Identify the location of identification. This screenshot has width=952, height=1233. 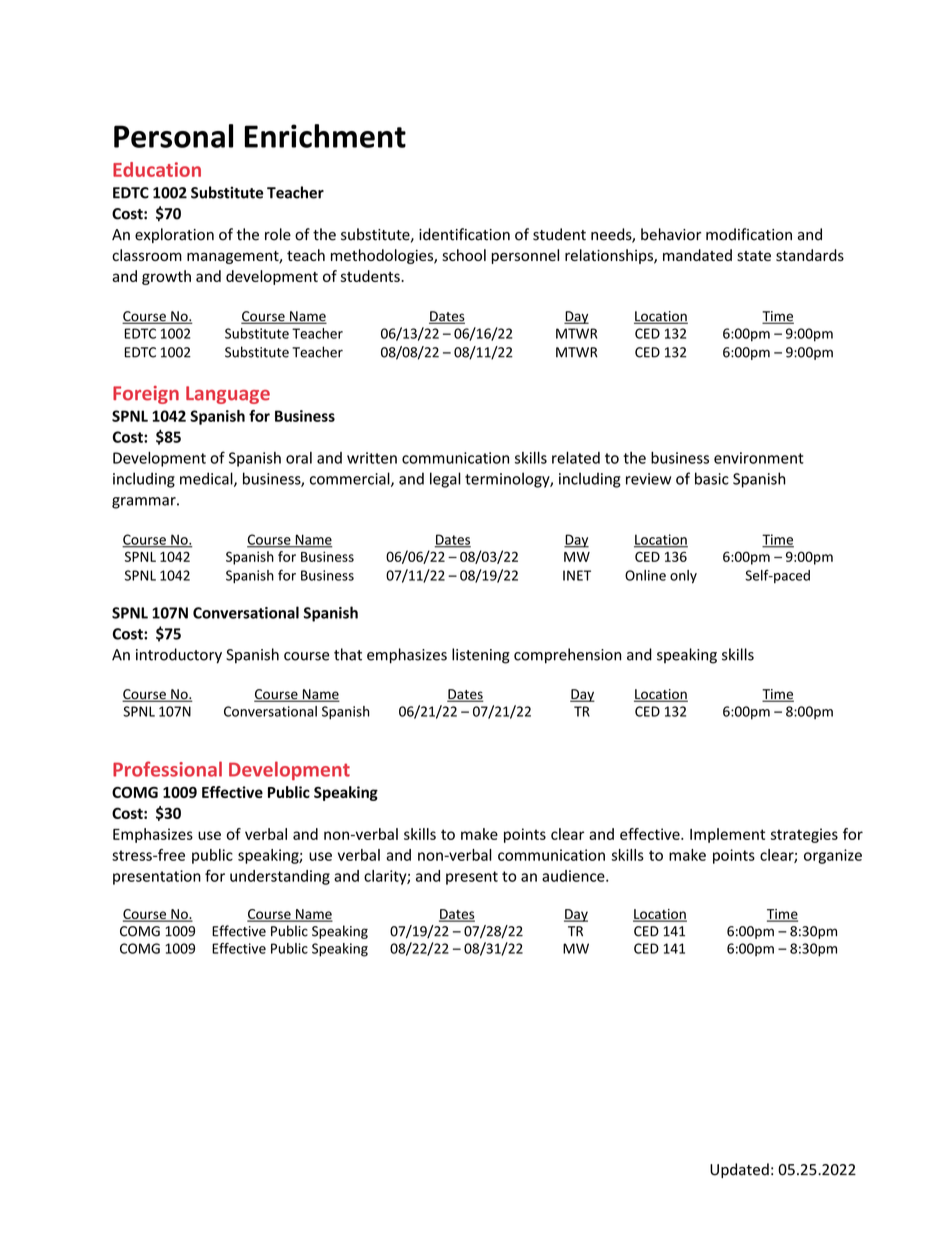
(464, 234).
